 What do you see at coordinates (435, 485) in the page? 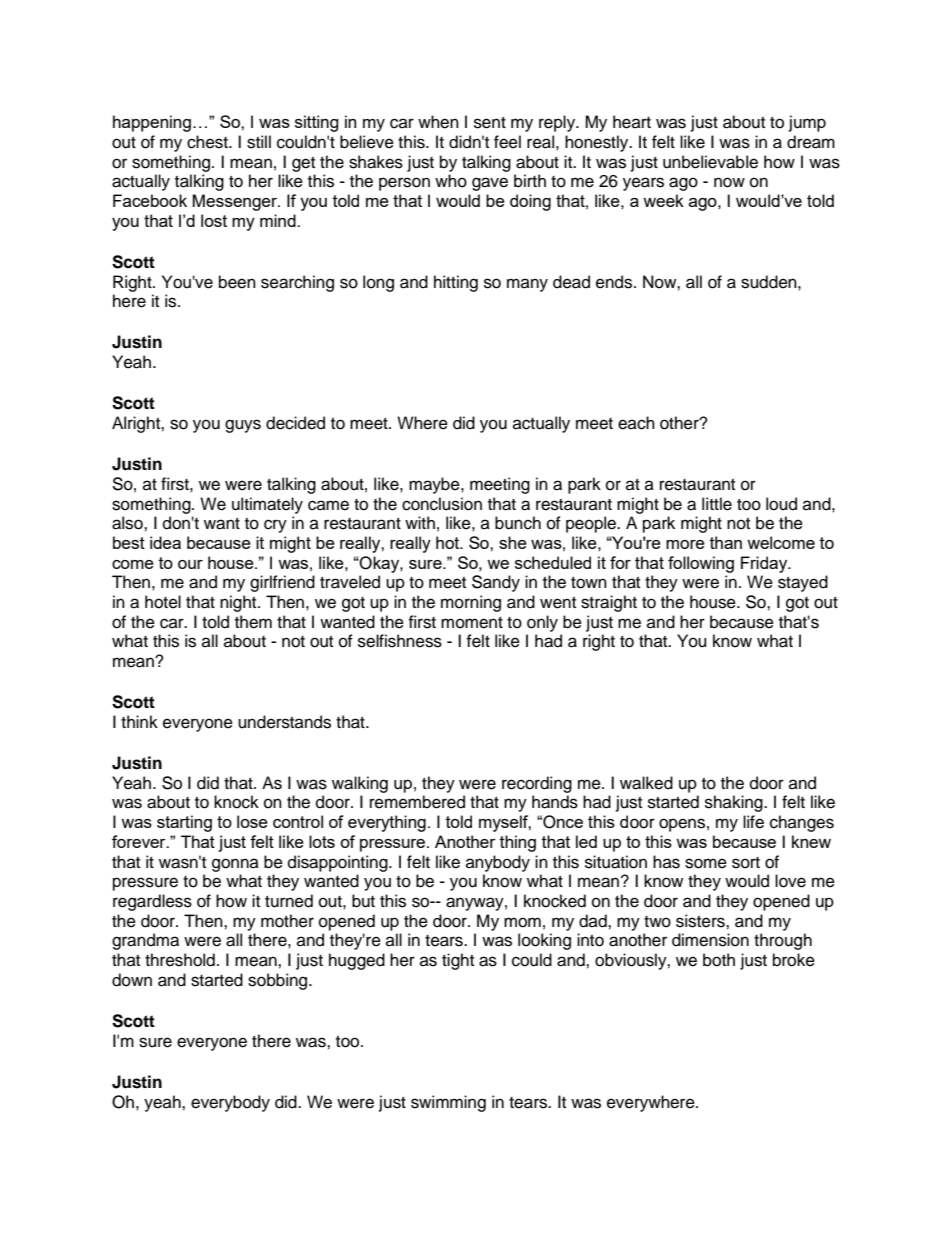
I see `maybe` at bounding box center [435, 485].
